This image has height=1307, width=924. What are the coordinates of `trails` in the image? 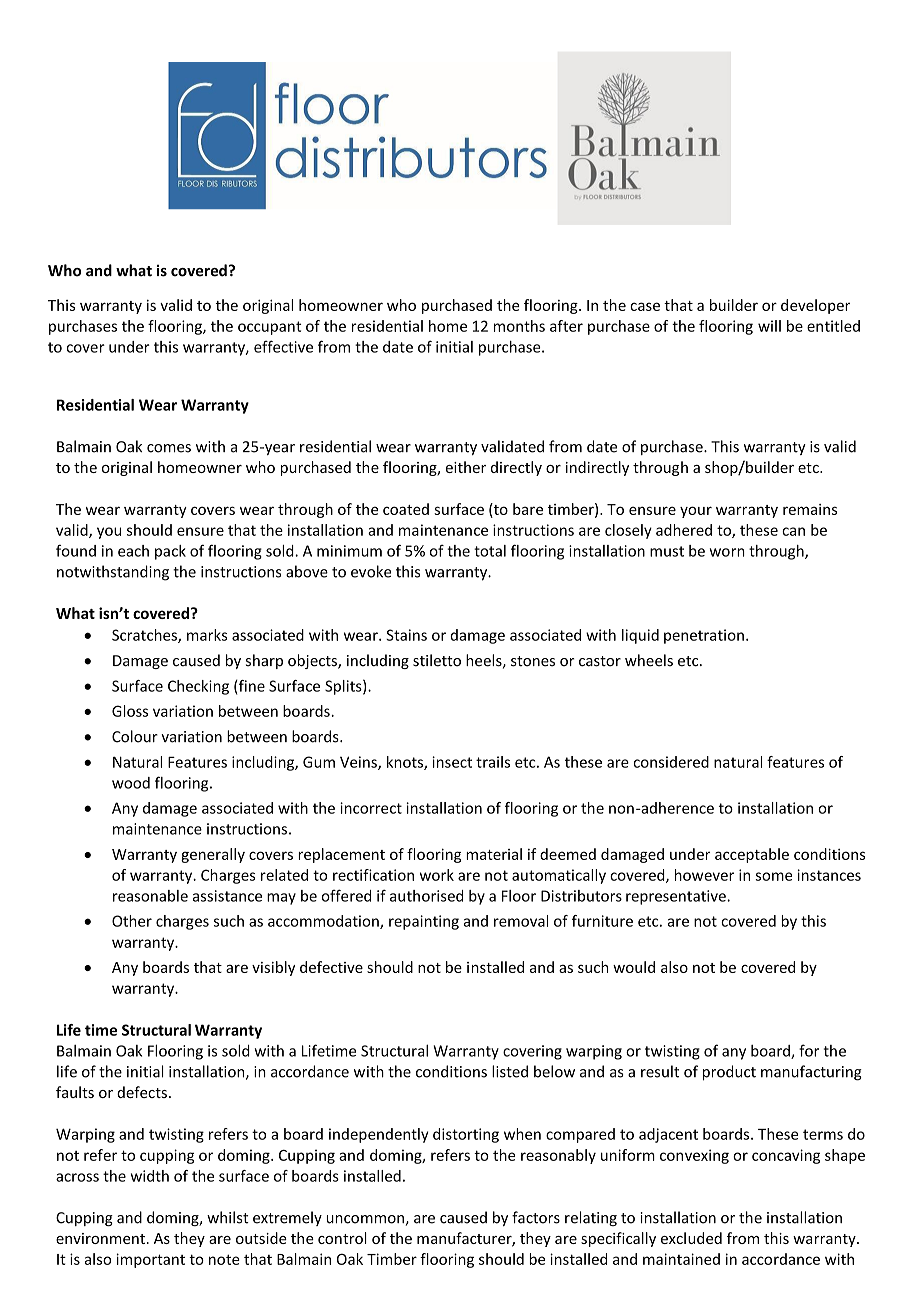 It's located at (493, 762).
